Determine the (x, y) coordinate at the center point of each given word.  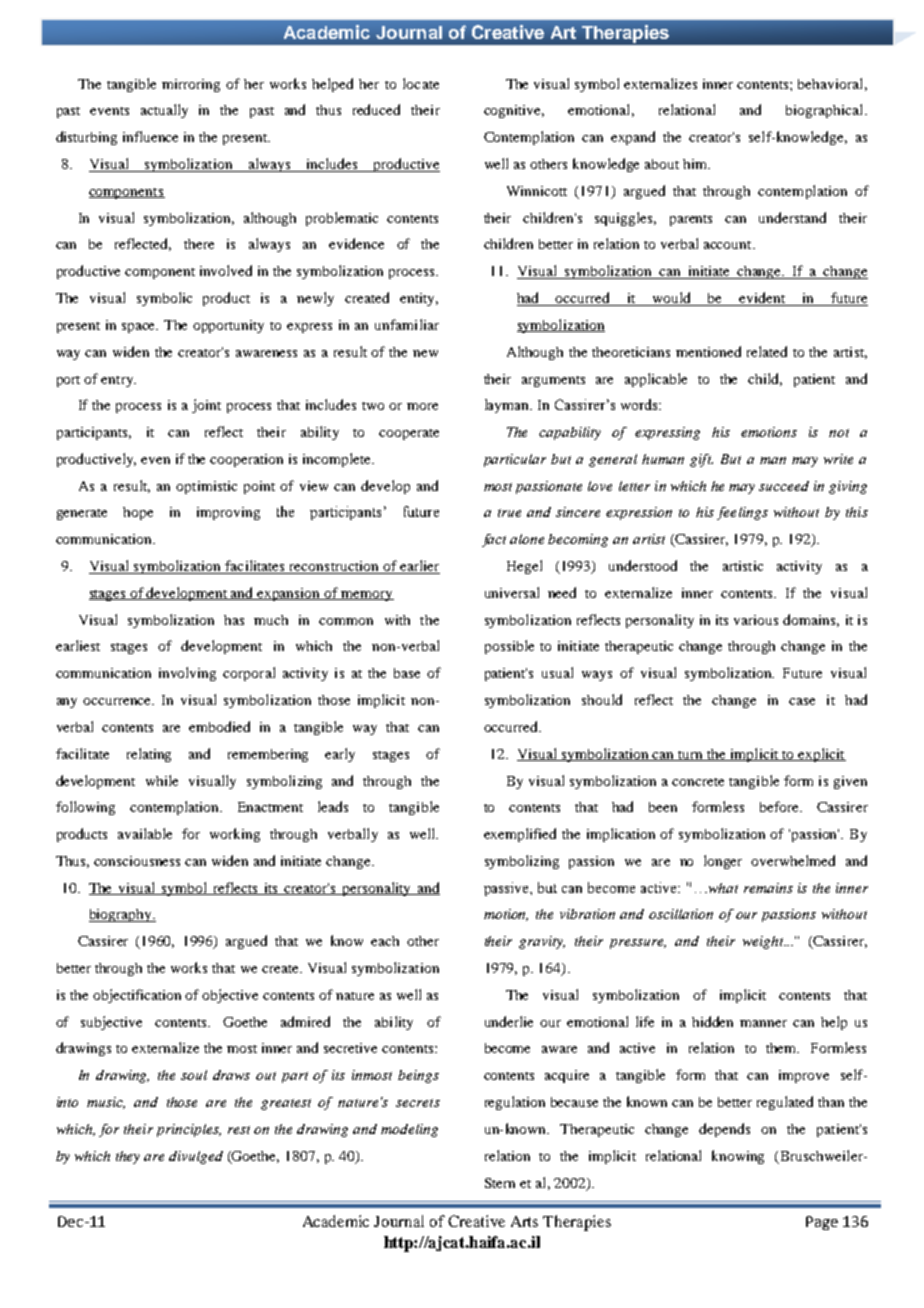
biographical (826, 111)
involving (187, 674)
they (128, 1157)
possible (509, 647)
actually (164, 111)
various (756, 620)
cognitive (514, 111)
